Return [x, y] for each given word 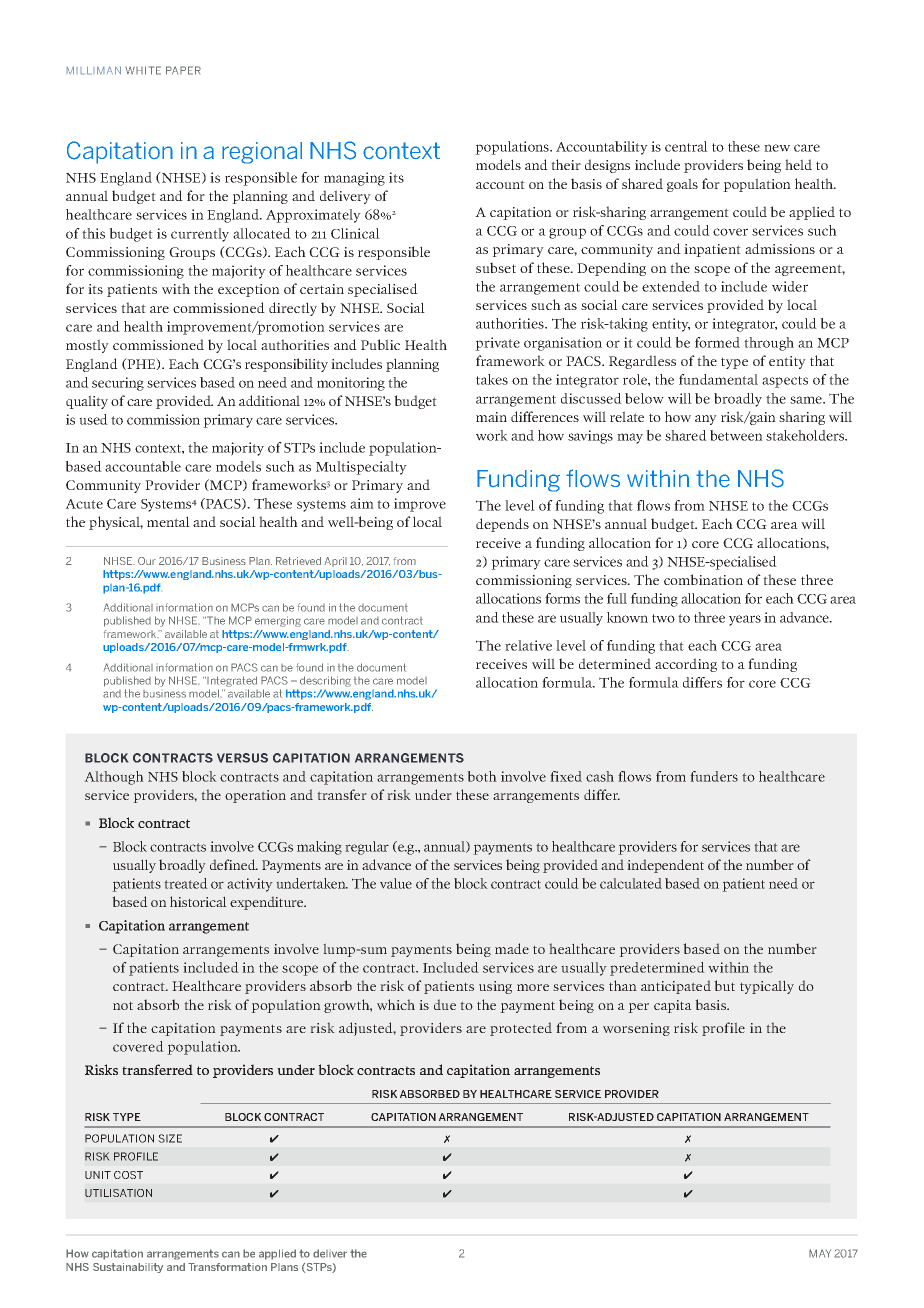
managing [354, 179]
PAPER [183, 70]
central [686, 146]
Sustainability [128, 1268]
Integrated [232, 681]
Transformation [227, 1267]
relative [528, 645]
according [686, 665]
